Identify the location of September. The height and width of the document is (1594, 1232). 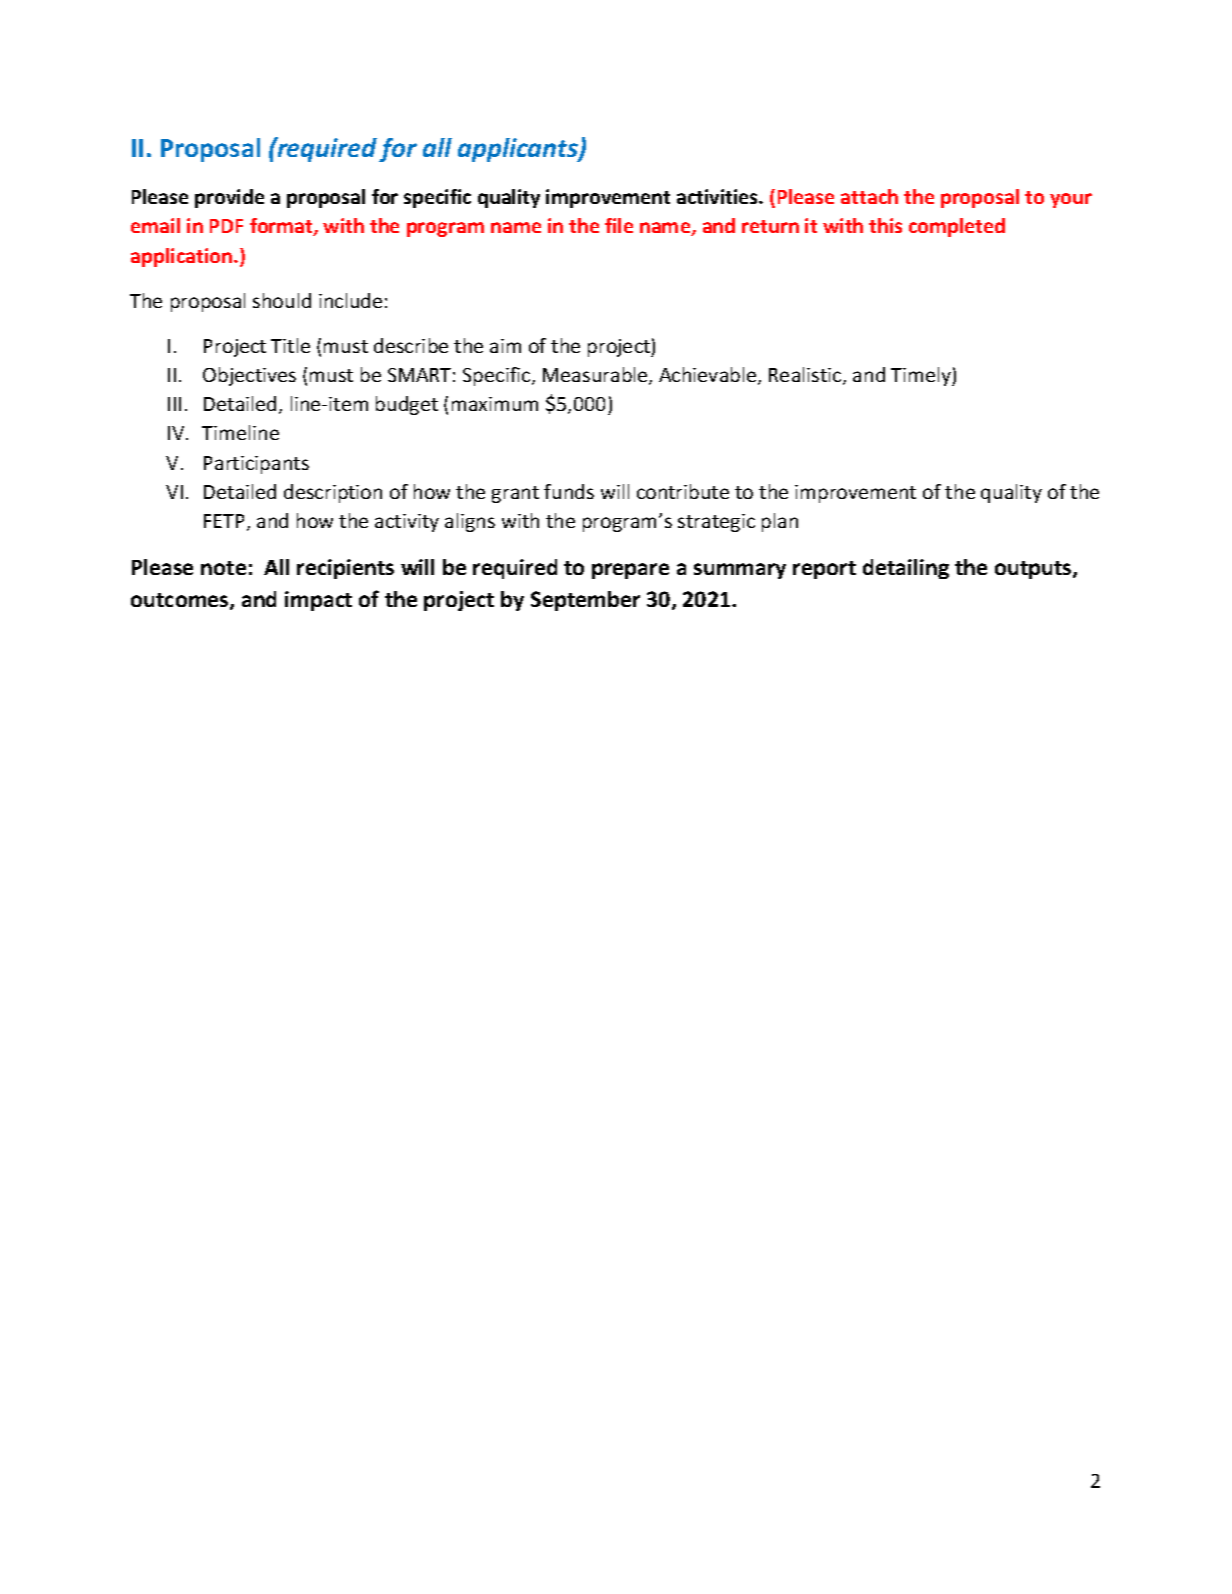
(585, 601).
